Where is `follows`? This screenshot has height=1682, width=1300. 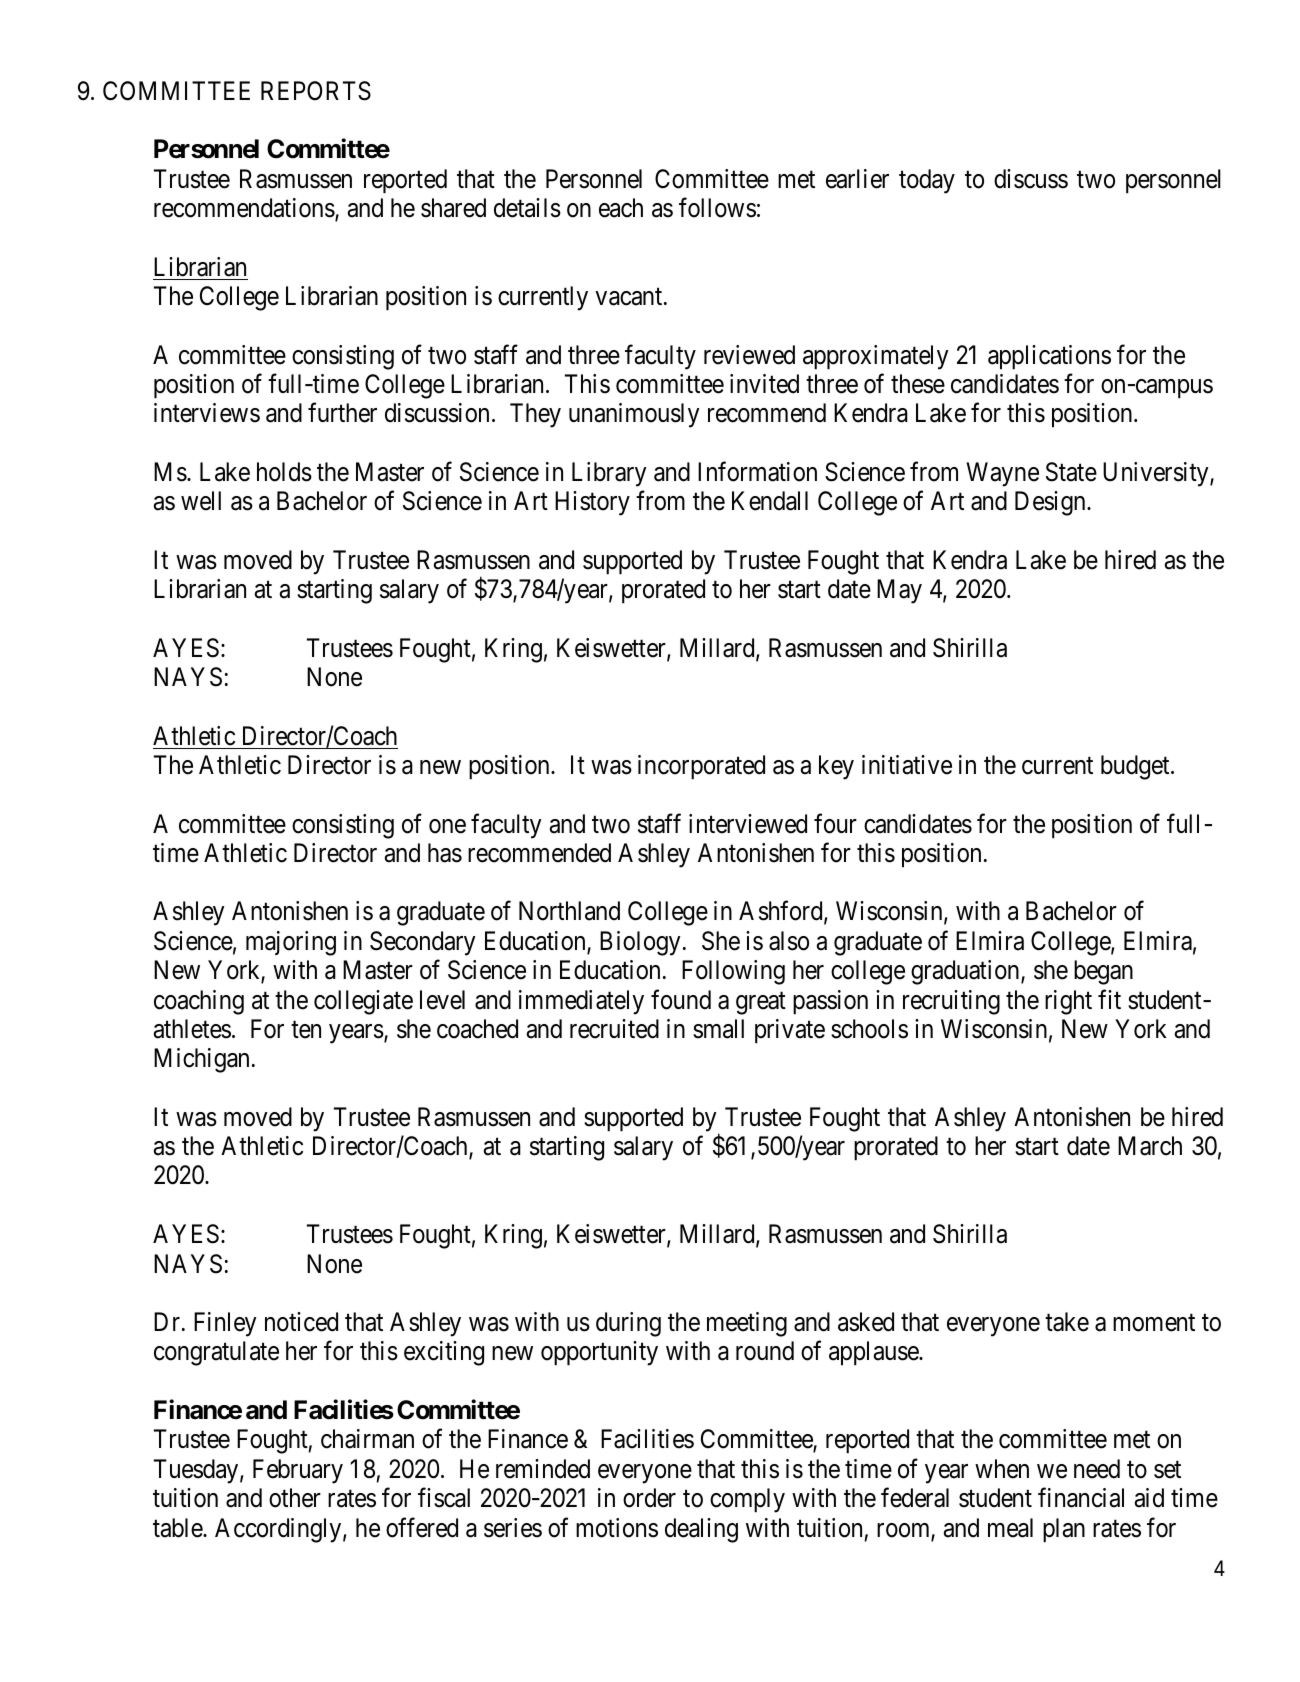 follows is located at coordinates (717, 208).
